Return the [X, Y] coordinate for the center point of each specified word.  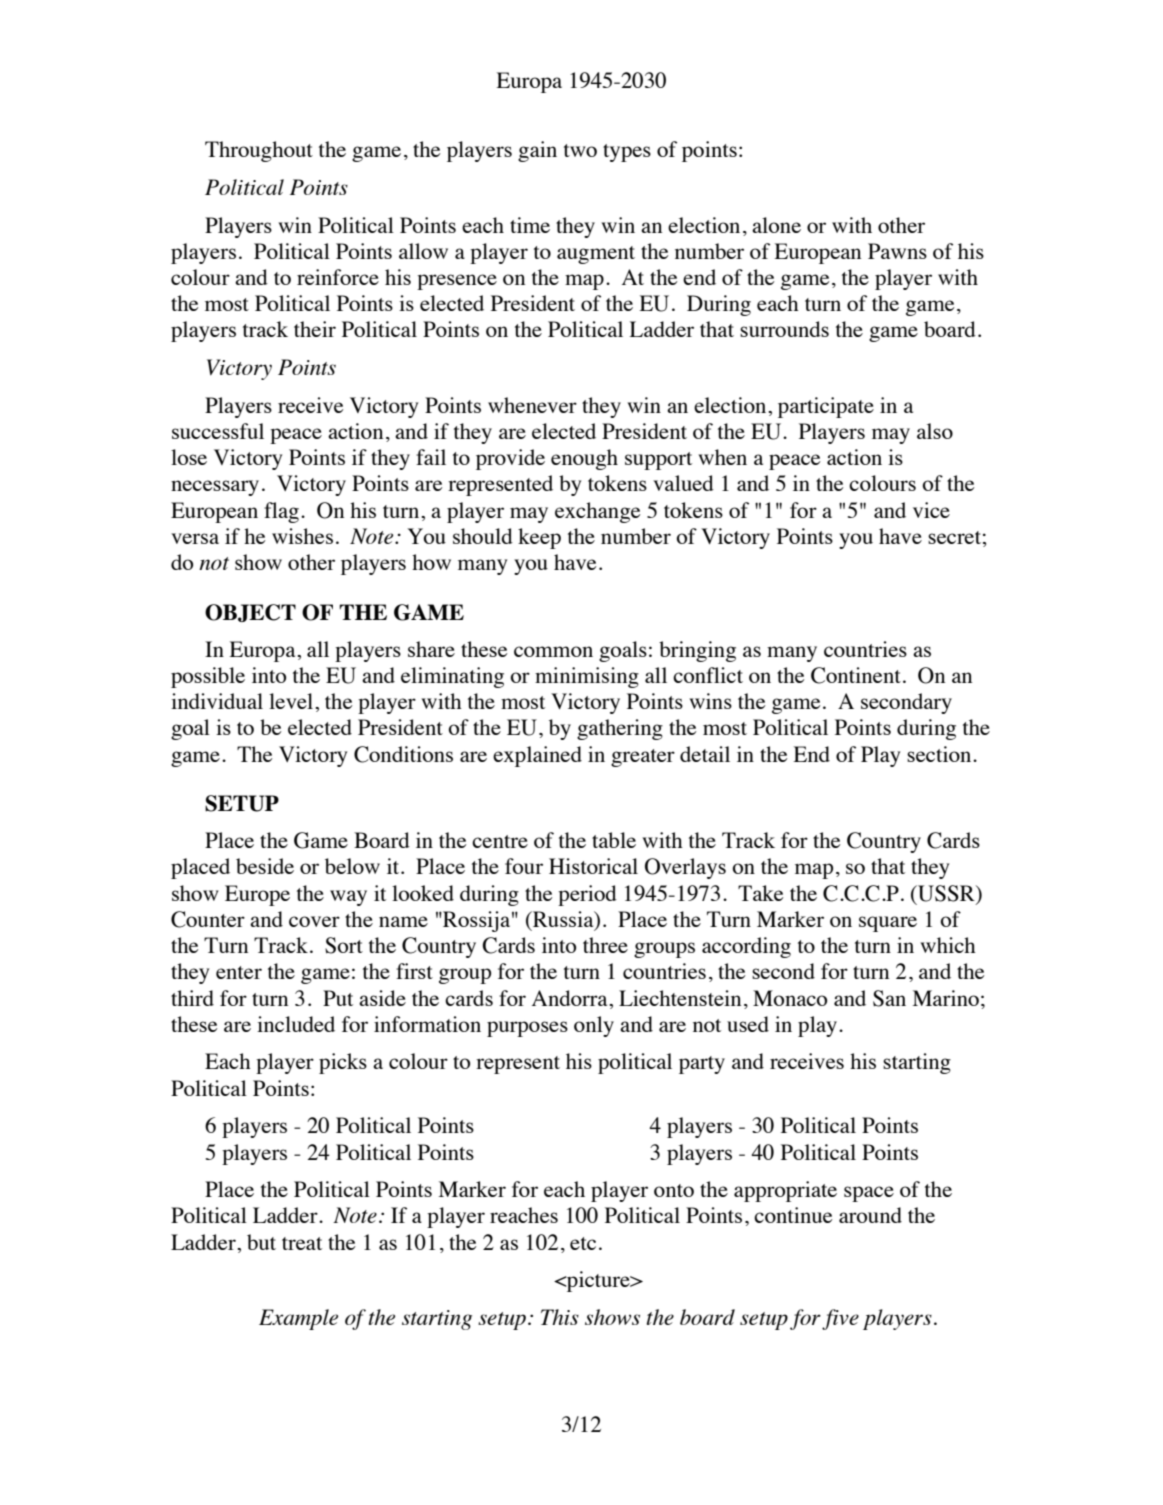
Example [298, 1319]
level [292, 701]
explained [537, 756]
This [560, 1317]
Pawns [897, 251]
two [580, 150]
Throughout [259, 151]
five [840, 1319]
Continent [856, 675]
